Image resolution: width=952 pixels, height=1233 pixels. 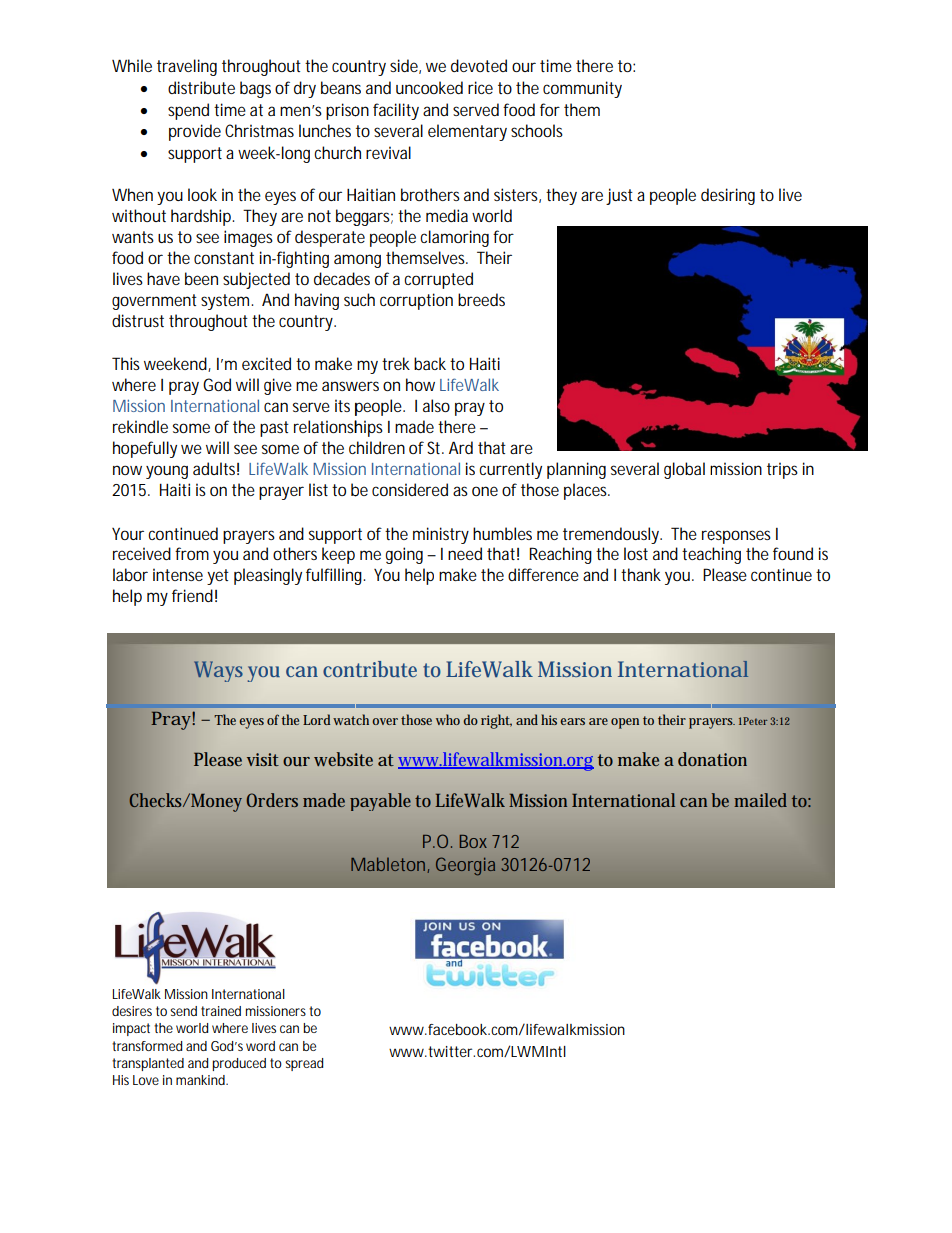 I want to click on constant, so click(x=224, y=258).
